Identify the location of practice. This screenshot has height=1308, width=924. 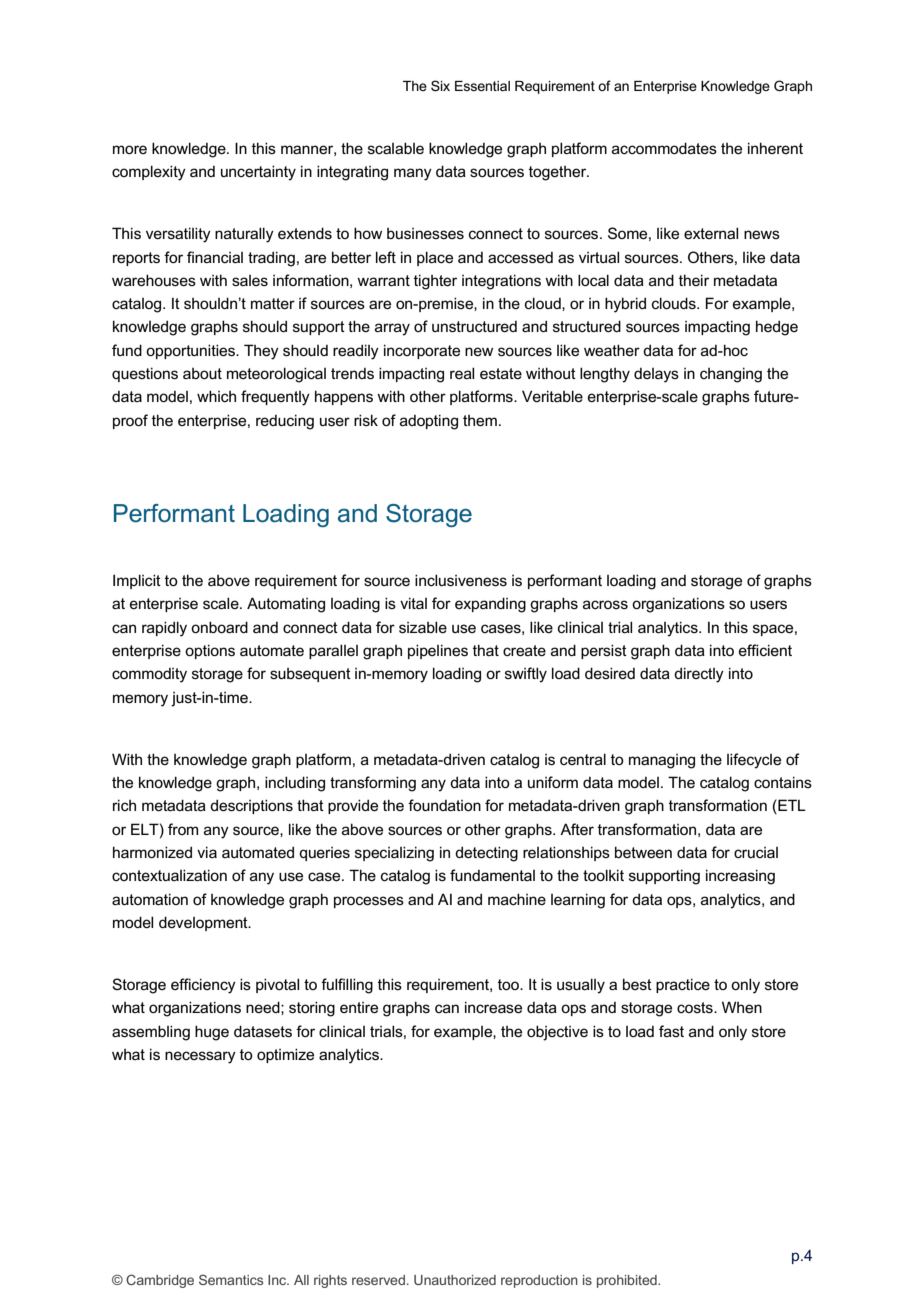
(683, 985).
